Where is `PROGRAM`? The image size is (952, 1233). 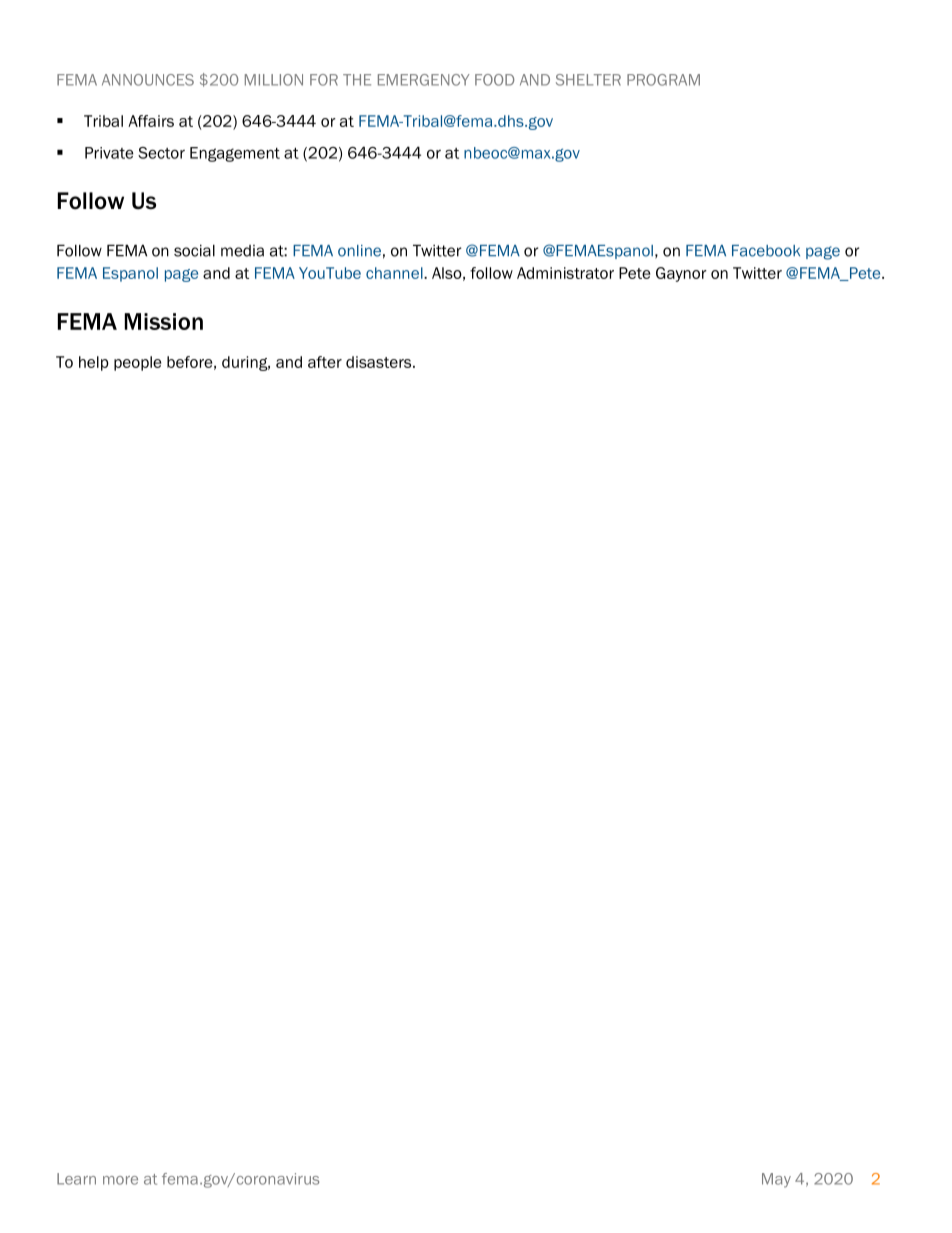 PROGRAM is located at coordinates (663, 80).
